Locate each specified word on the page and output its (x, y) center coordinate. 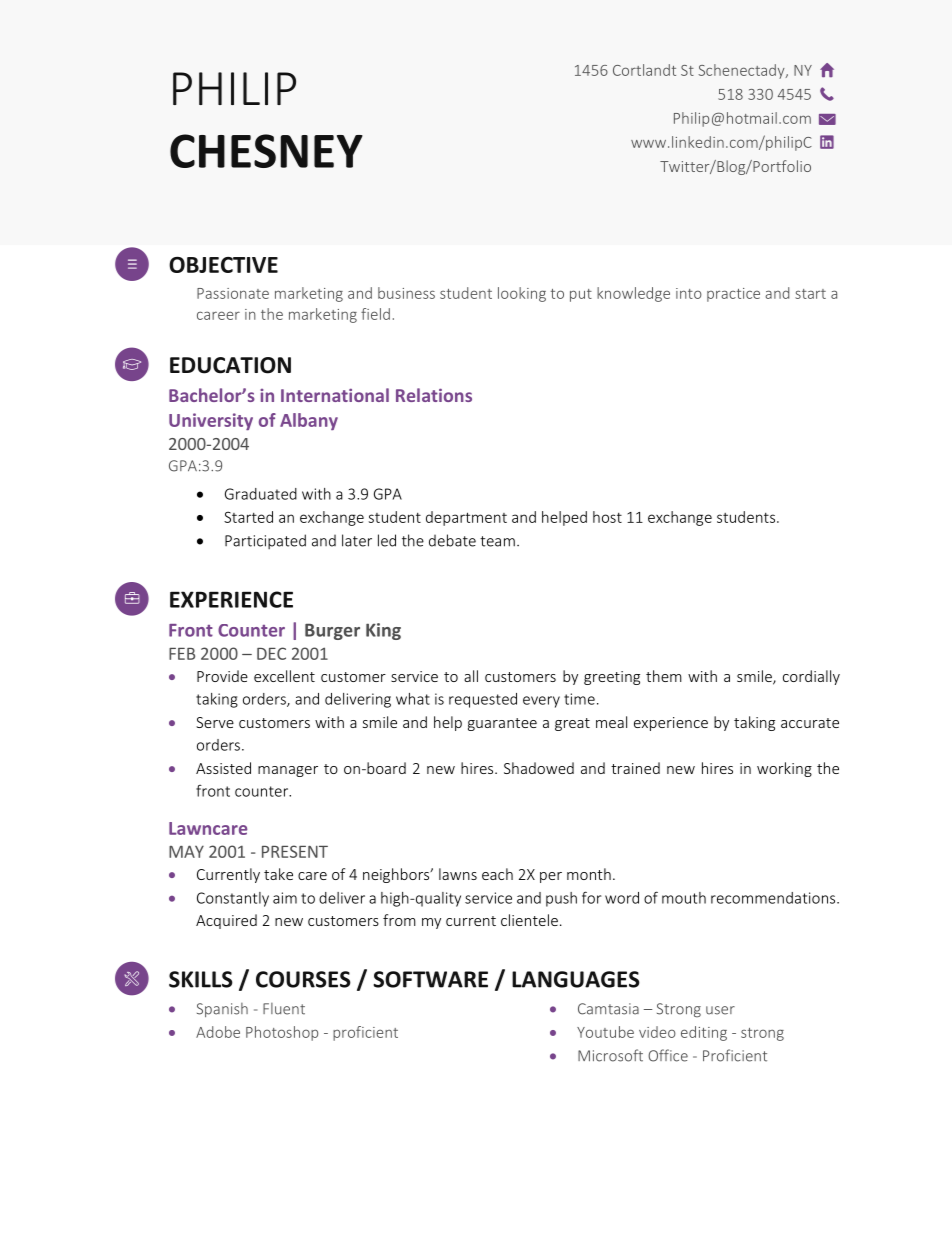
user (720, 1010)
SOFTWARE (430, 979)
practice (733, 295)
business (406, 293)
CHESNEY (266, 151)
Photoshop (282, 1033)
